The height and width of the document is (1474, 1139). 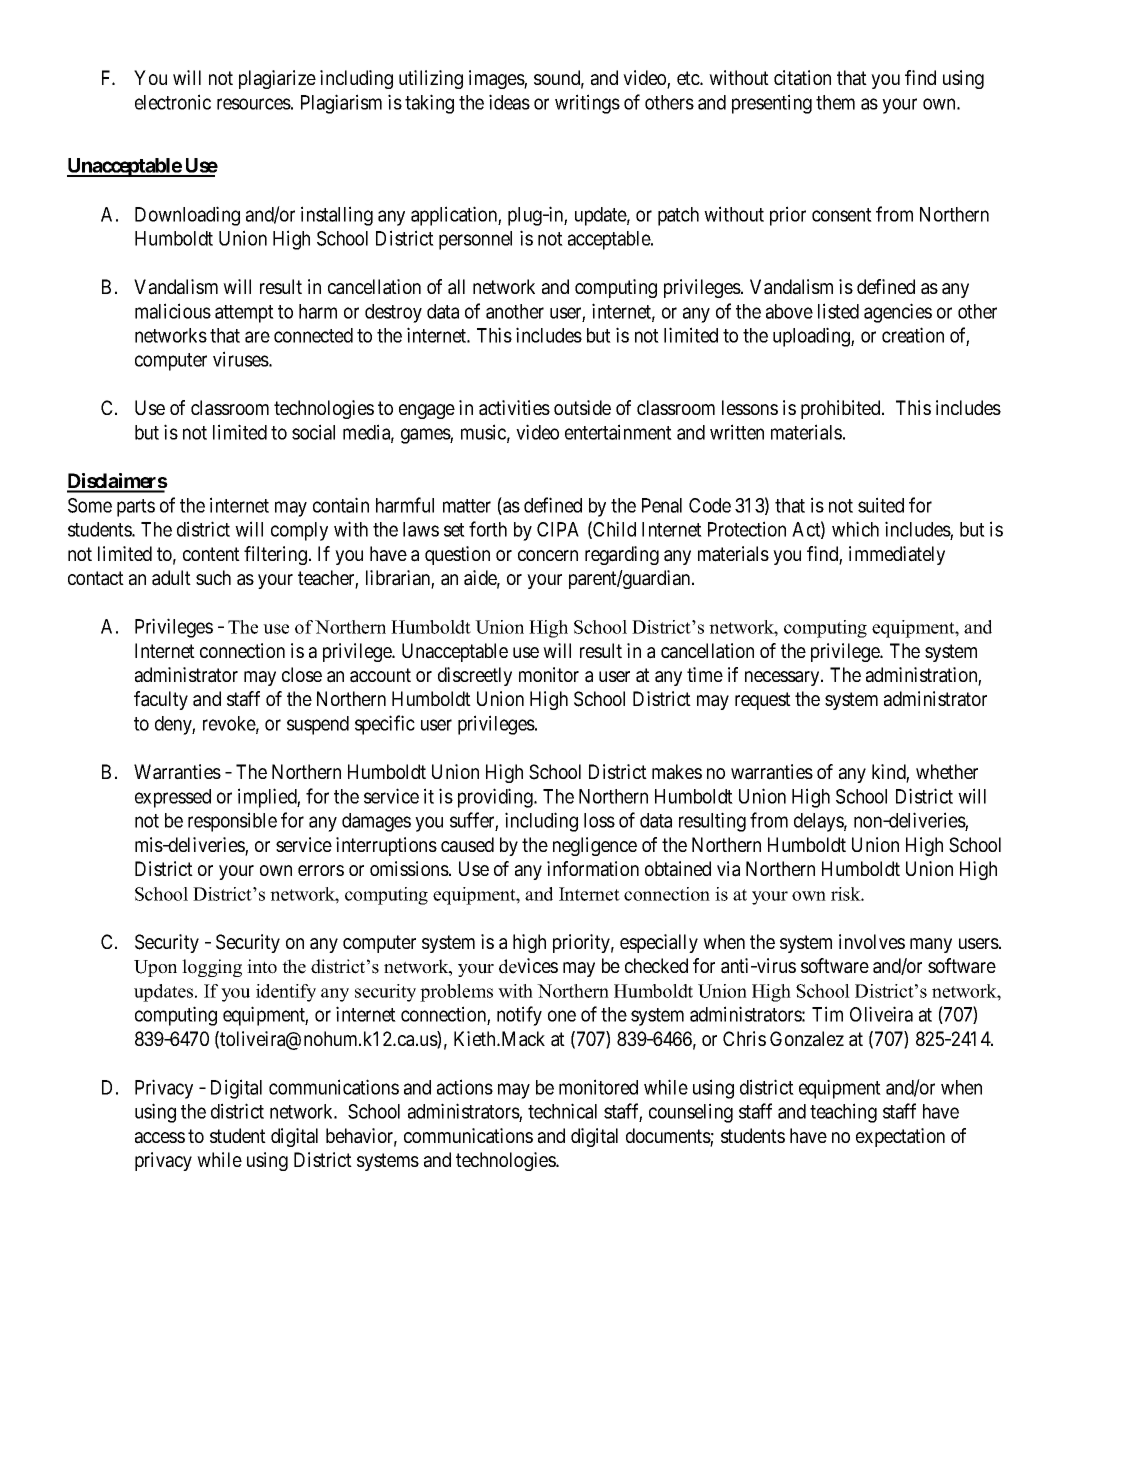 What do you see at coordinates (467, 845) in the document?
I see `caused` at bounding box center [467, 845].
